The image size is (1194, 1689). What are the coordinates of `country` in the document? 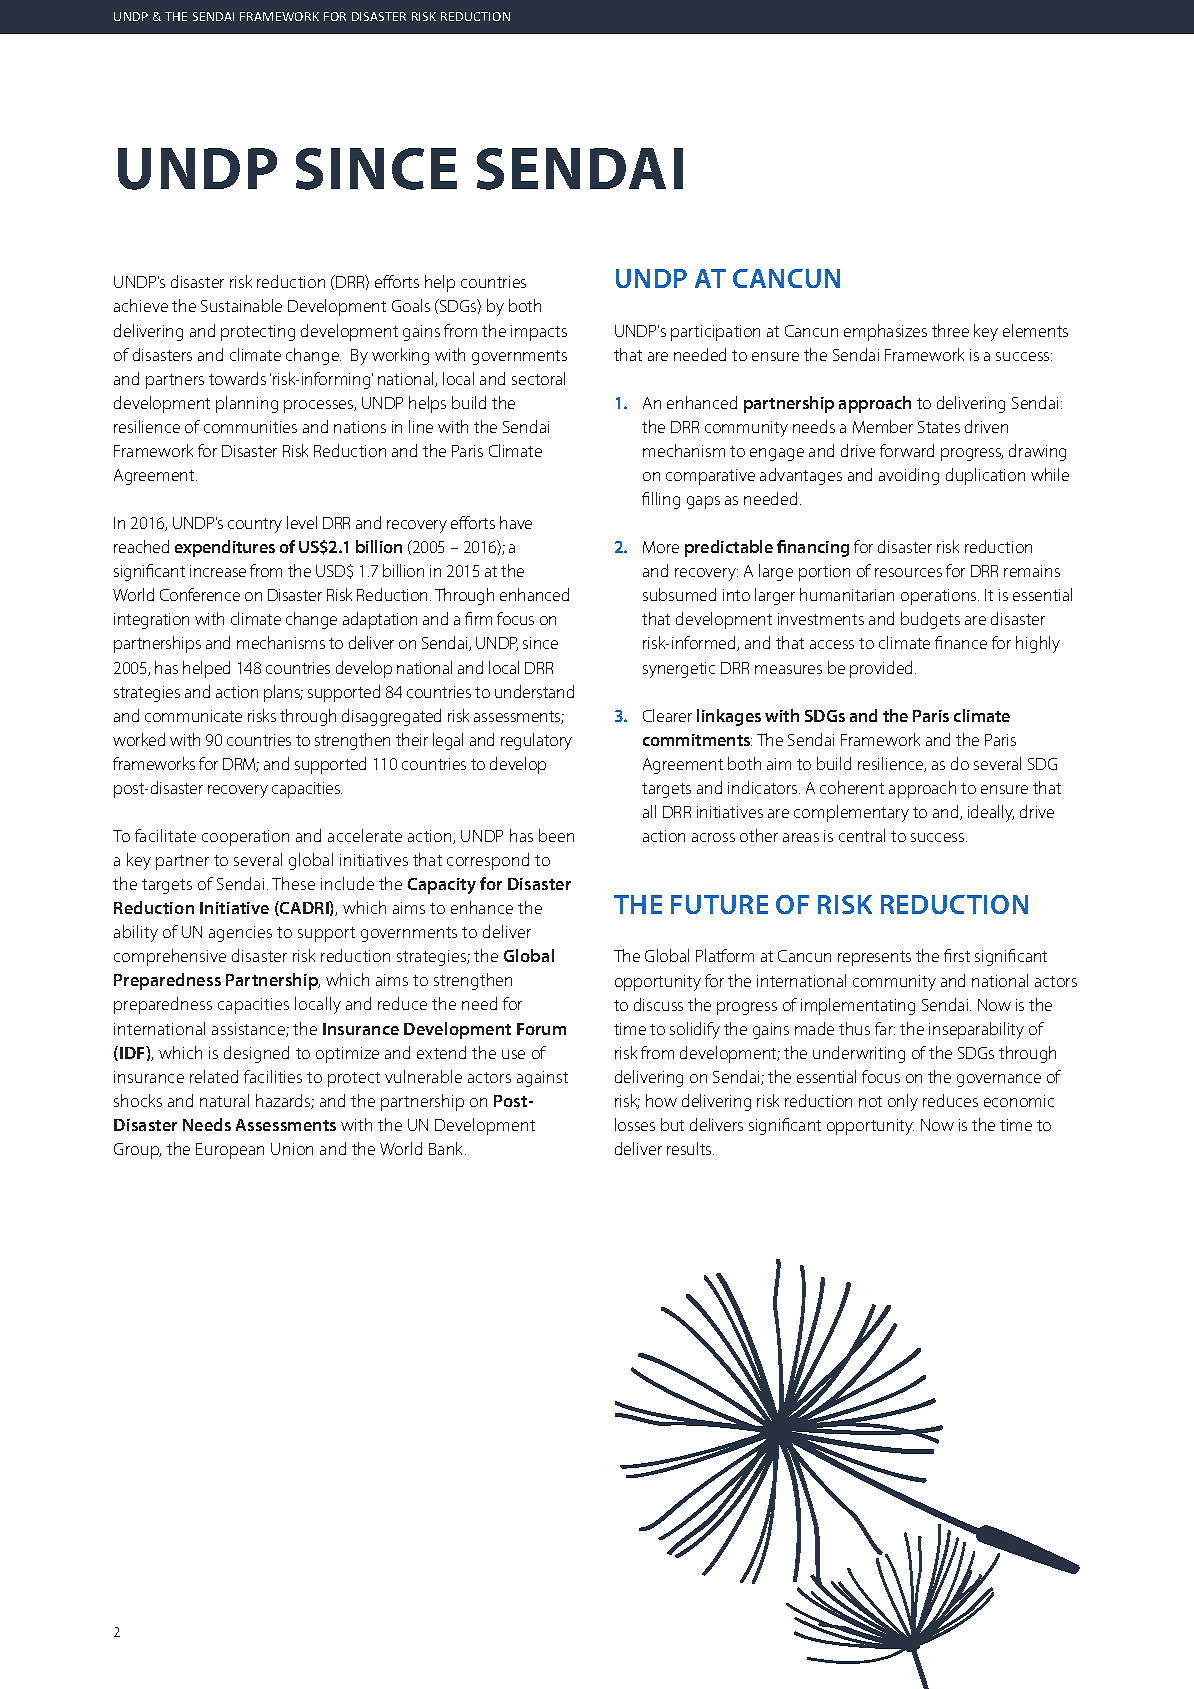 It's located at (255, 525).
